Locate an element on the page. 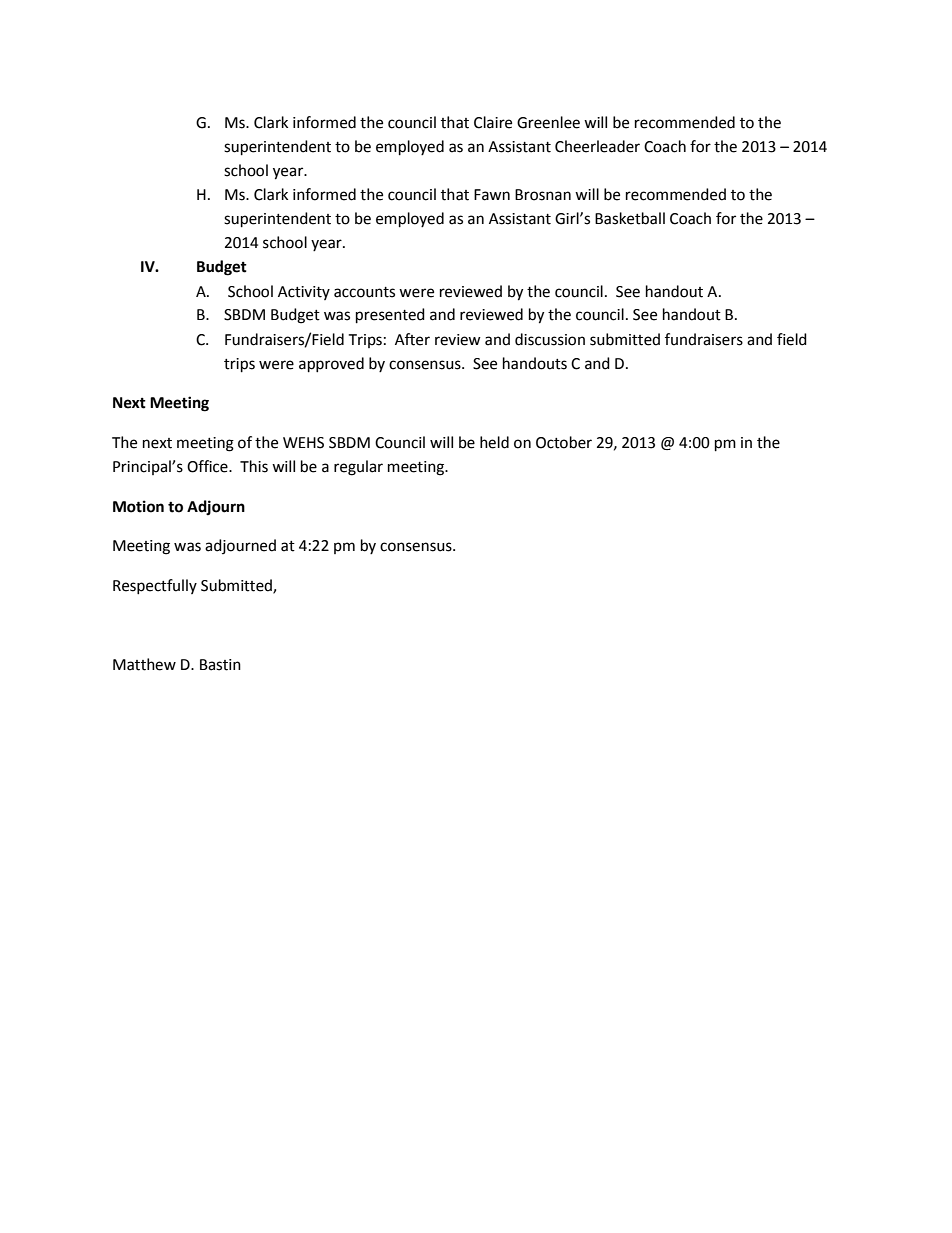  Matthew is located at coordinates (144, 664).
